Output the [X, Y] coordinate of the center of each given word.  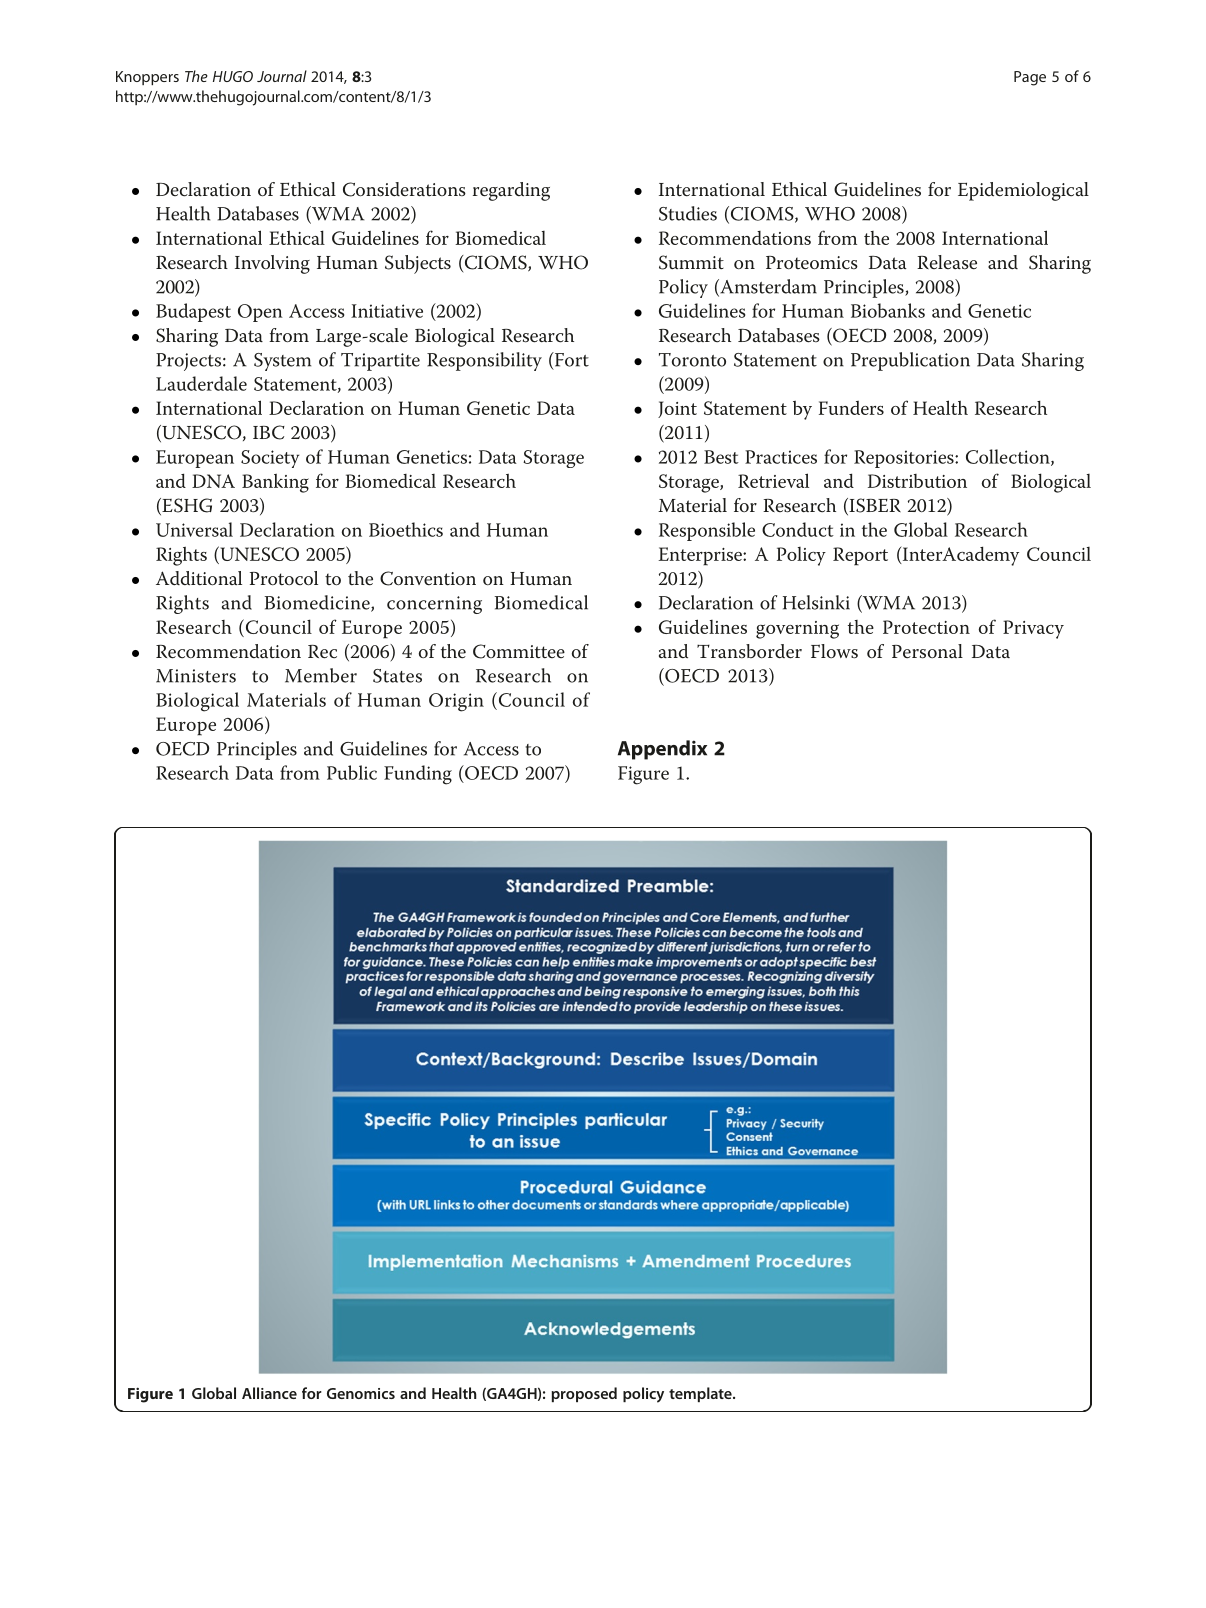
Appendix [662, 750]
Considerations [404, 189]
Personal [927, 651]
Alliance [269, 1393]
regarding [511, 191]
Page [1030, 78]
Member [321, 675]
